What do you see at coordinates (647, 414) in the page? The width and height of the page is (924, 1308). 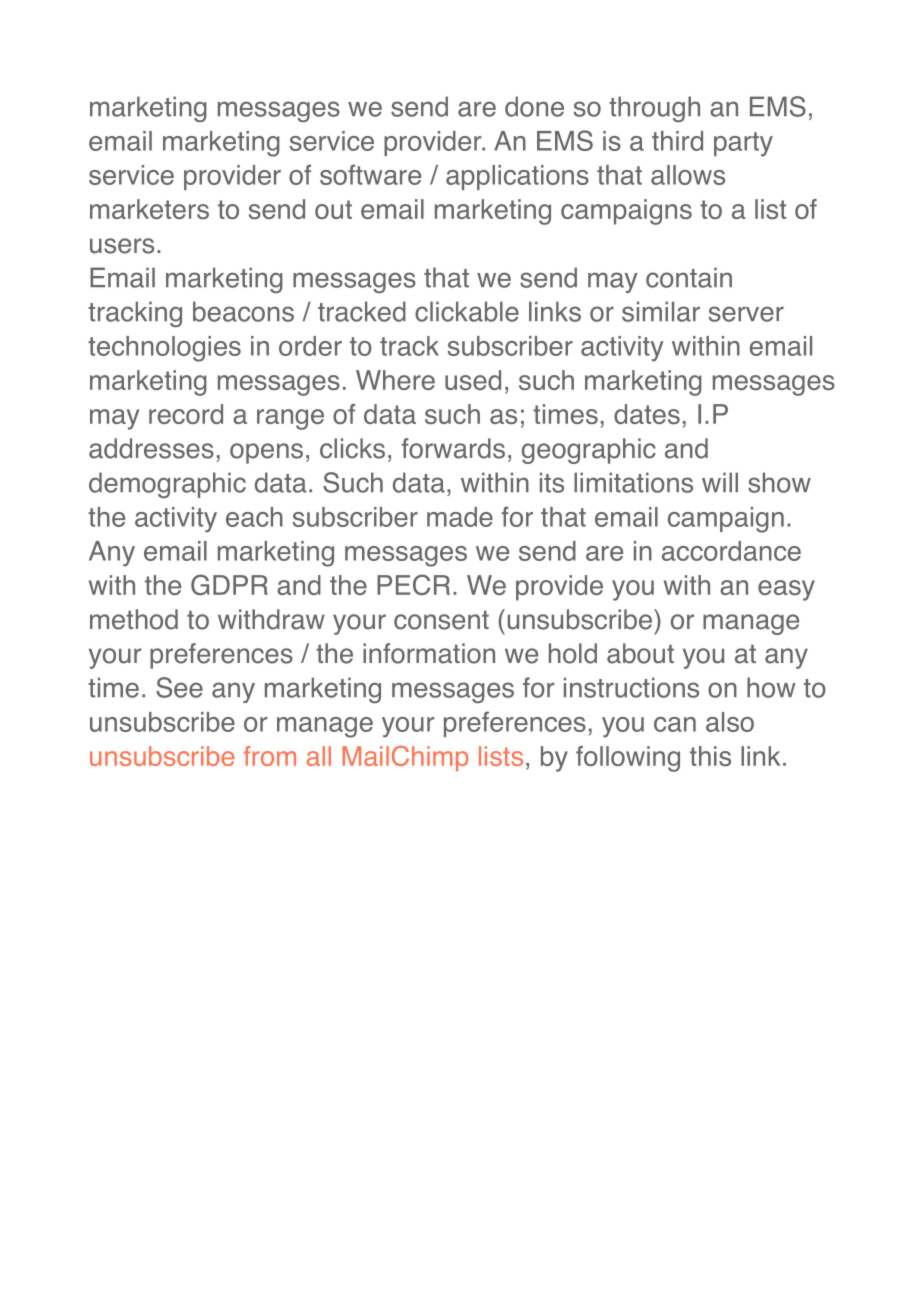 I see `dates` at bounding box center [647, 414].
